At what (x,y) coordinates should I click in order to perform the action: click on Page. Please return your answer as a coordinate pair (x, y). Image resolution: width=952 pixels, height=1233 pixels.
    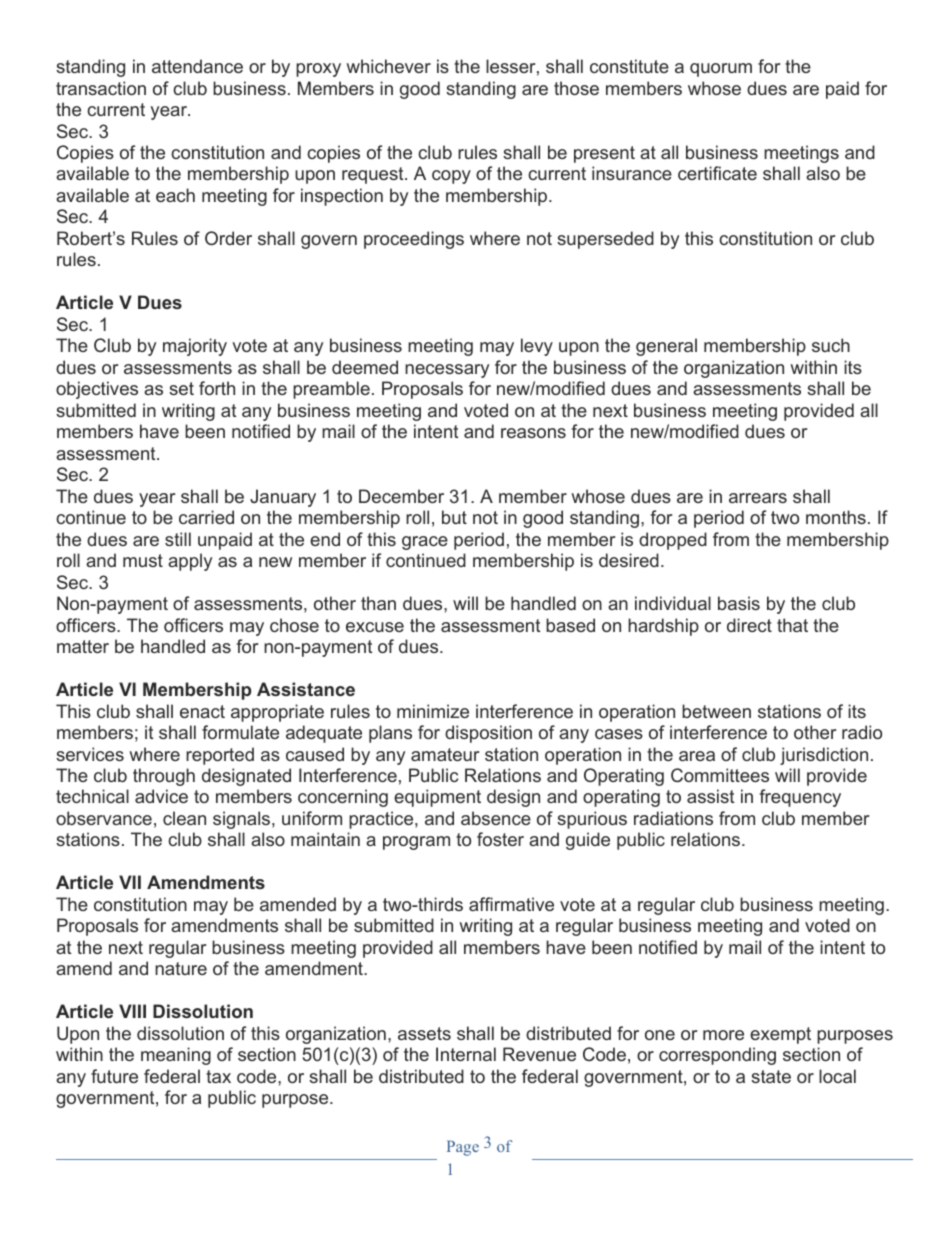
    Looking at the image, I should click on (463, 1148).
